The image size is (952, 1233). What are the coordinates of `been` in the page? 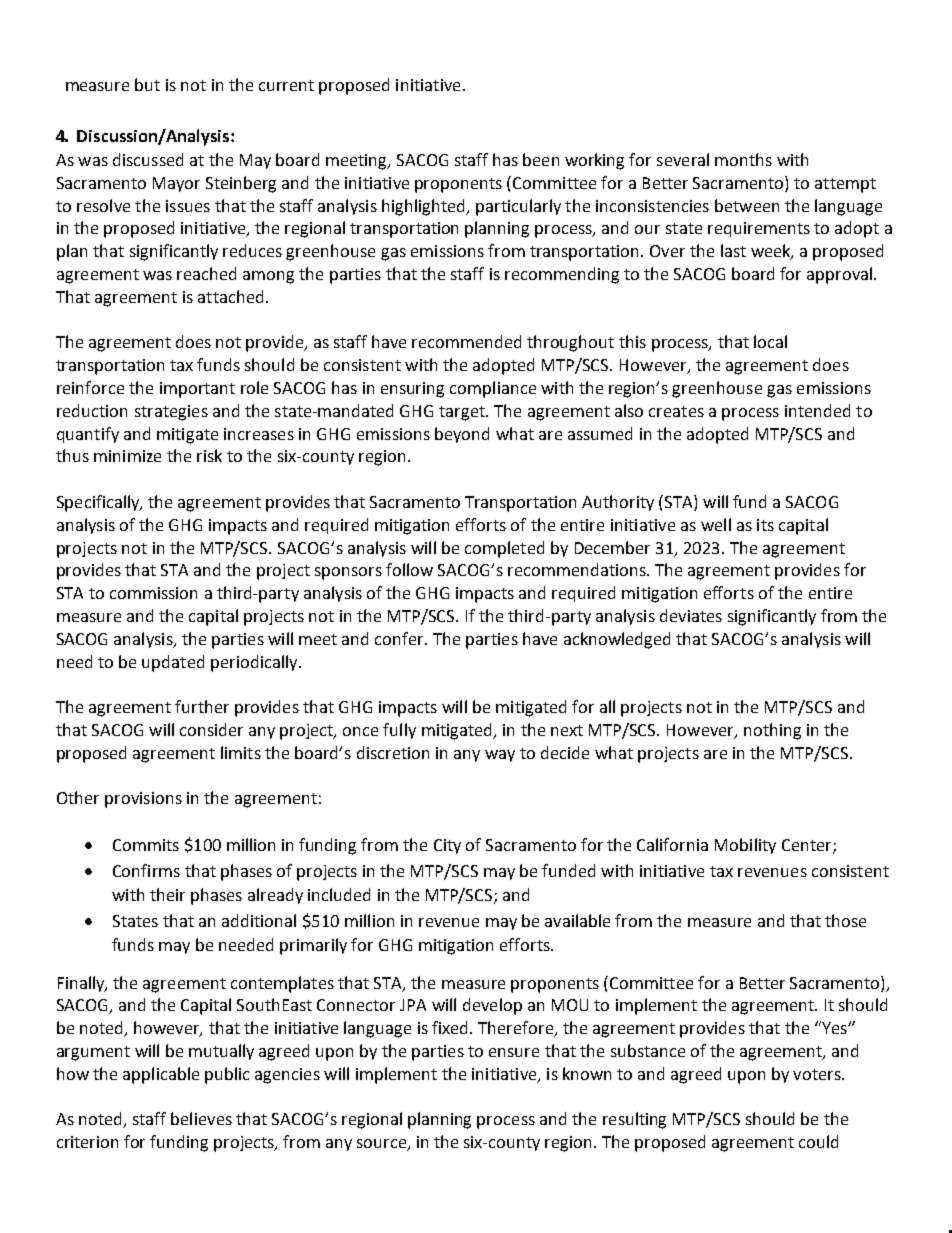 It's located at (541, 159).
